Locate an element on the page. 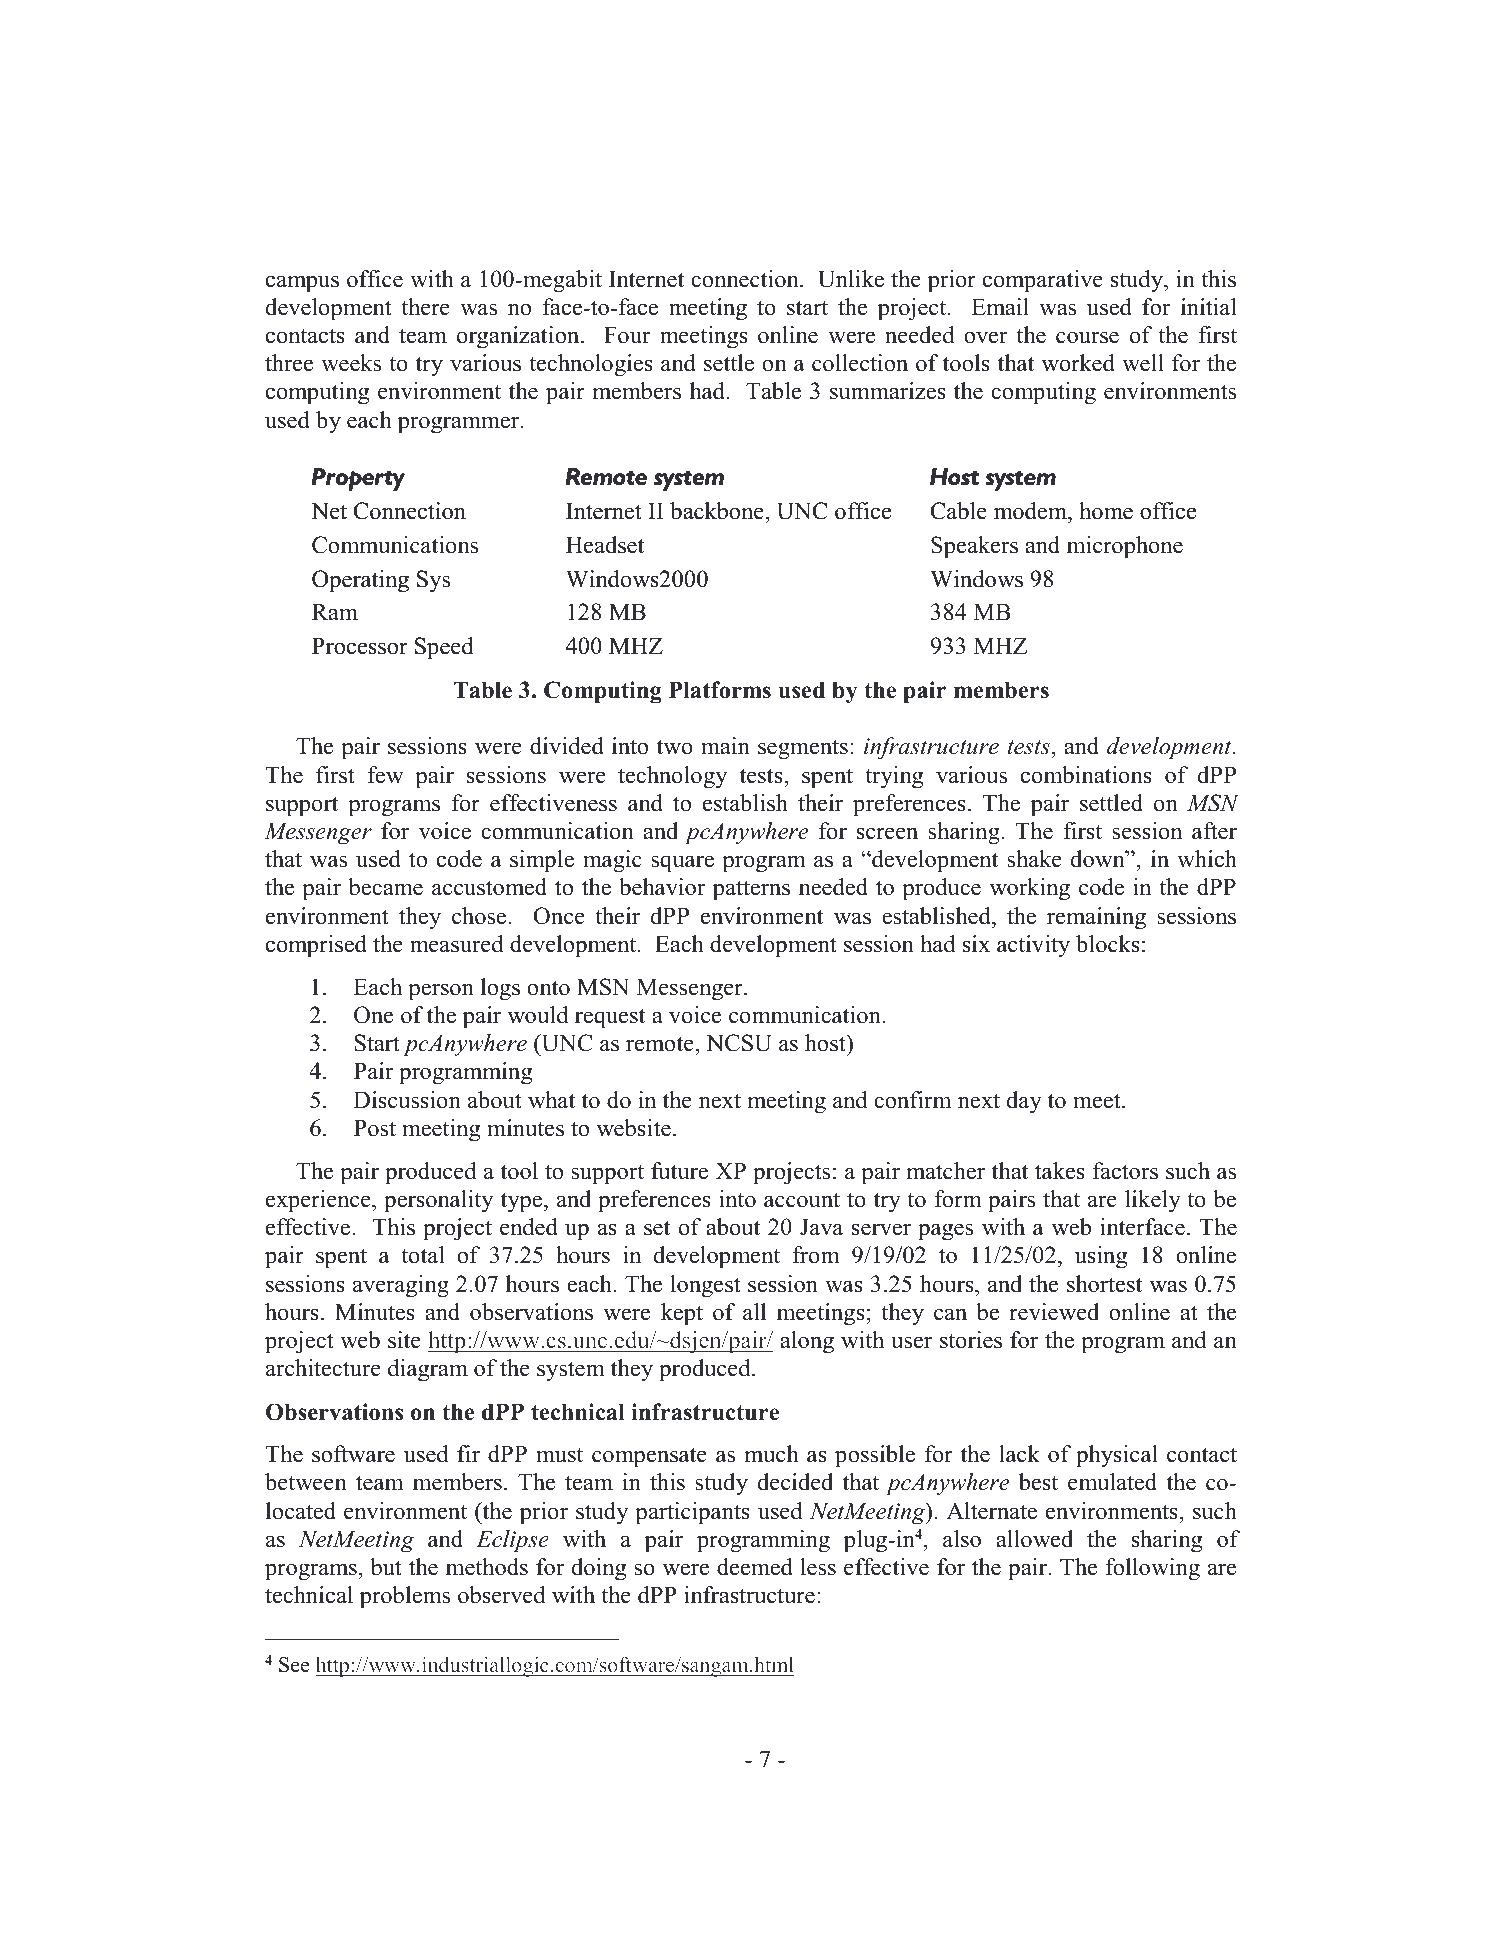 Image resolution: width=1502 pixels, height=1943 pixels. problems is located at coordinates (405, 1597).
